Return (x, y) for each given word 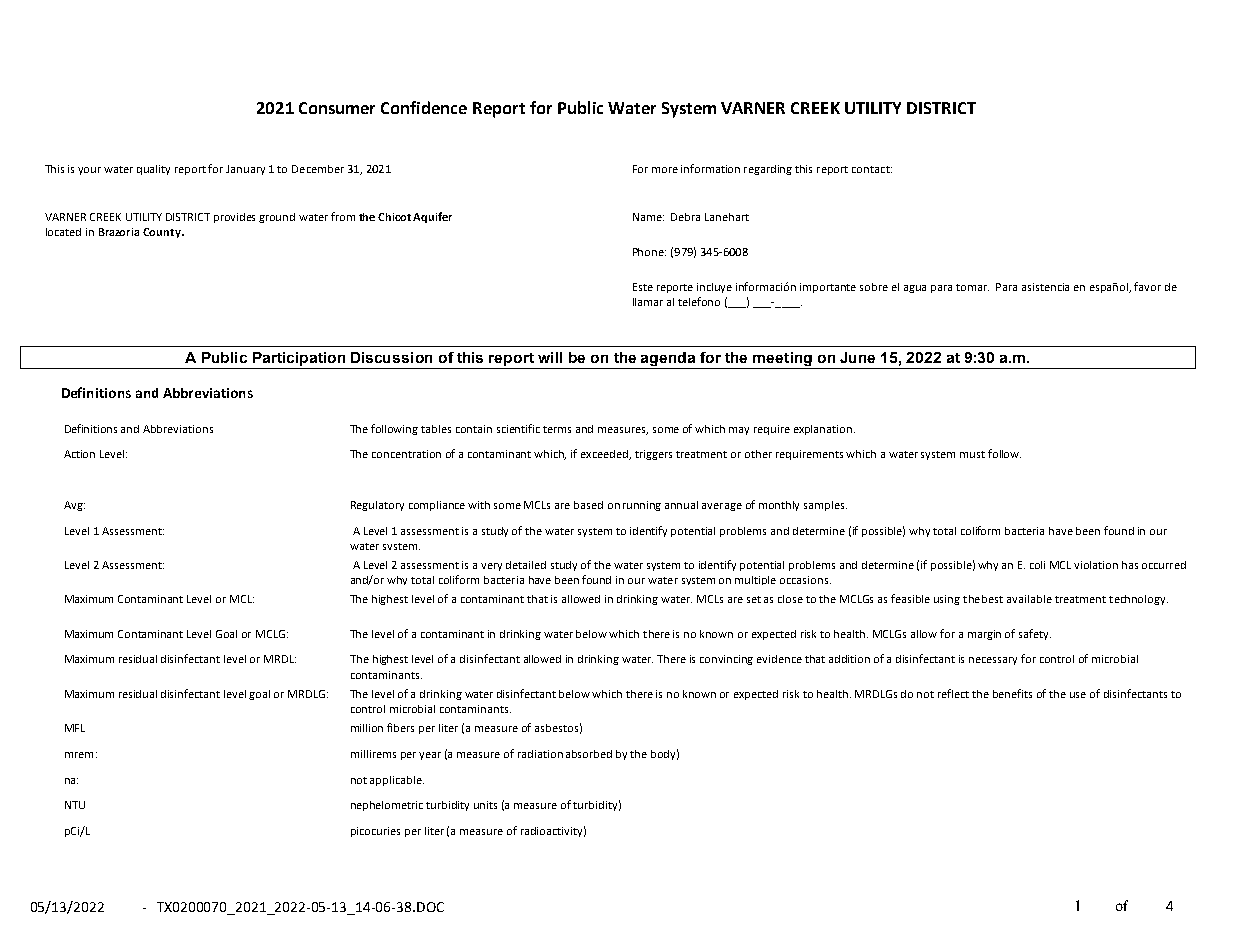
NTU (75, 805)
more (665, 170)
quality (153, 170)
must (972, 454)
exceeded (606, 455)
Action (79, 454)
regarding (768, 170)
